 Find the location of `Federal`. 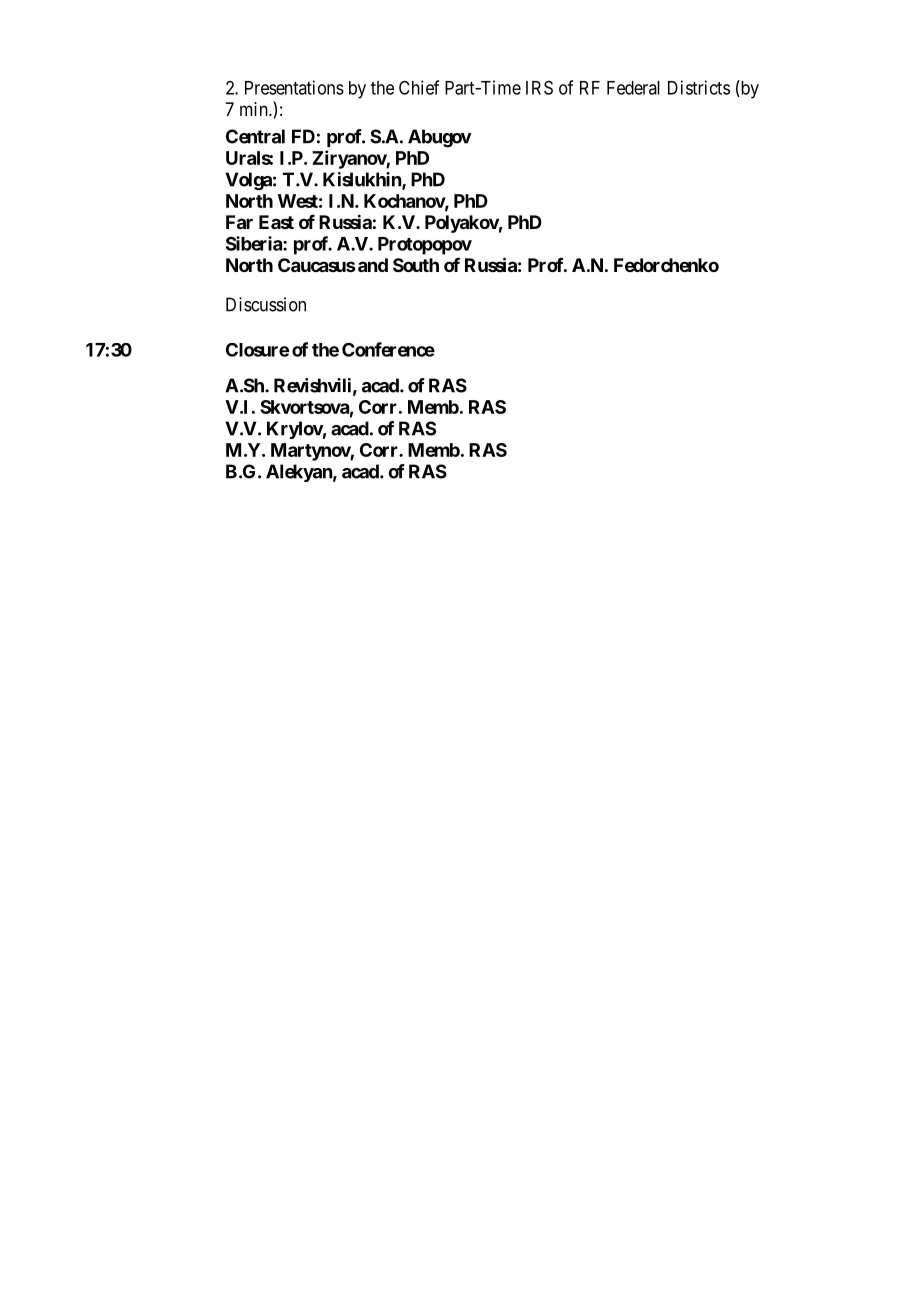

Federal is located at coordinates (633, 88).
